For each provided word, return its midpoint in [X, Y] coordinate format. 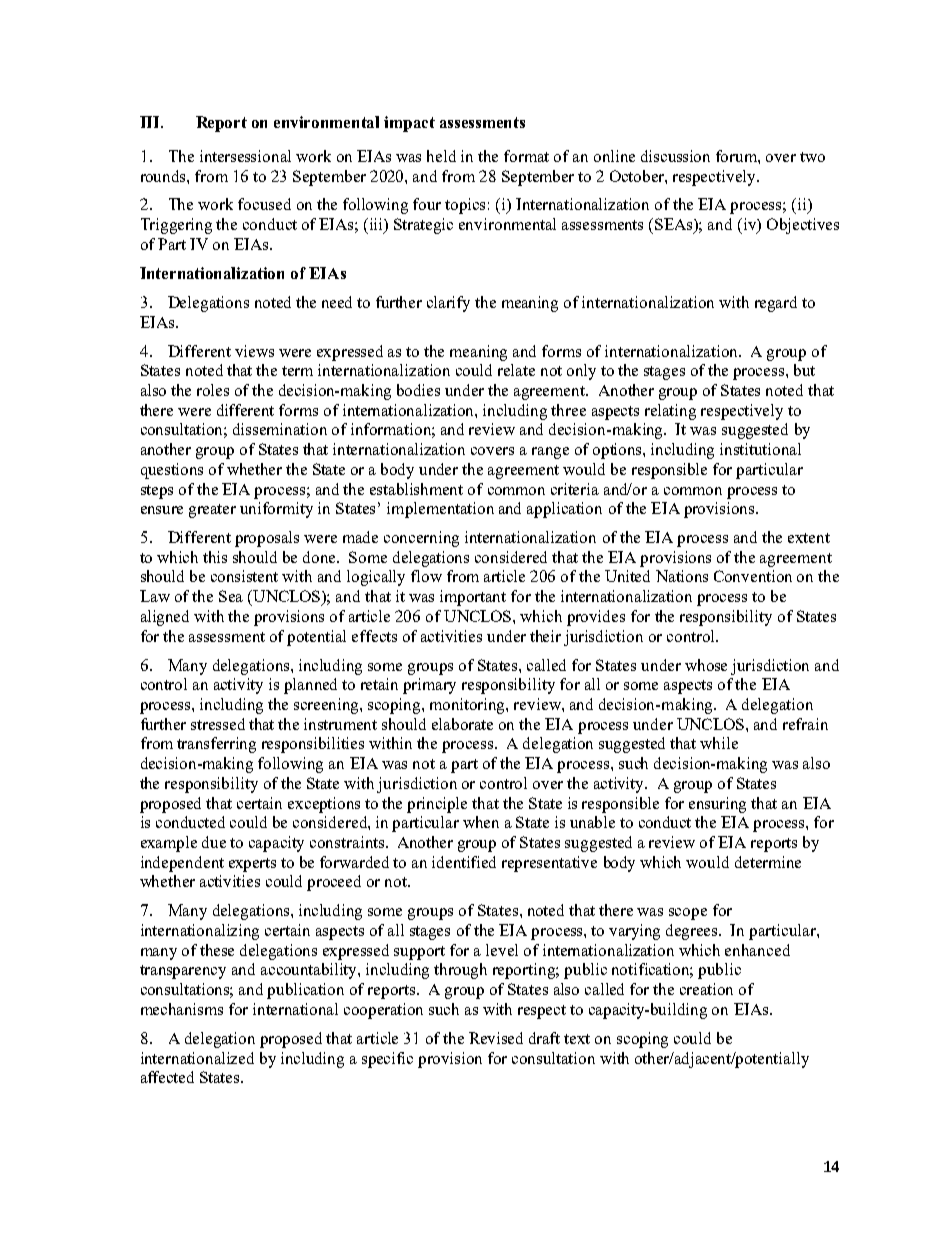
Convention [753, 576]
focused [264, 204]
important [473, 598]
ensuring [717, 805]
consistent [244, 576]
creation [706, 989]
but [804, 370]
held [441, 156]
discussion [675, 156]
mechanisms [182, 1009]
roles [213, 390]
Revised [496, 1038]
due [214, 842]
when [481, 822]
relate [516, 370]
